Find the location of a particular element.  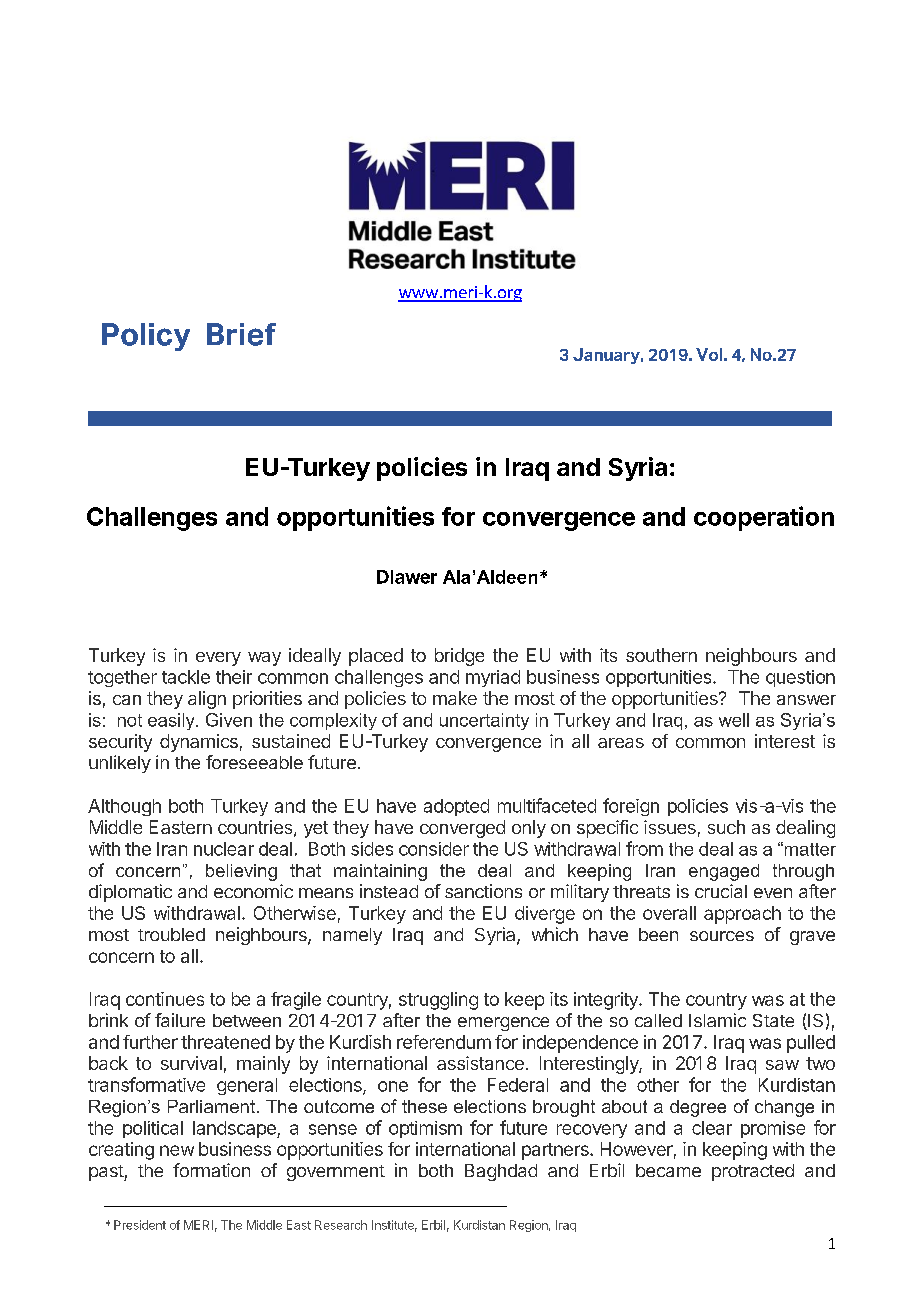

cooperation is located at coordinates (764, 518).
